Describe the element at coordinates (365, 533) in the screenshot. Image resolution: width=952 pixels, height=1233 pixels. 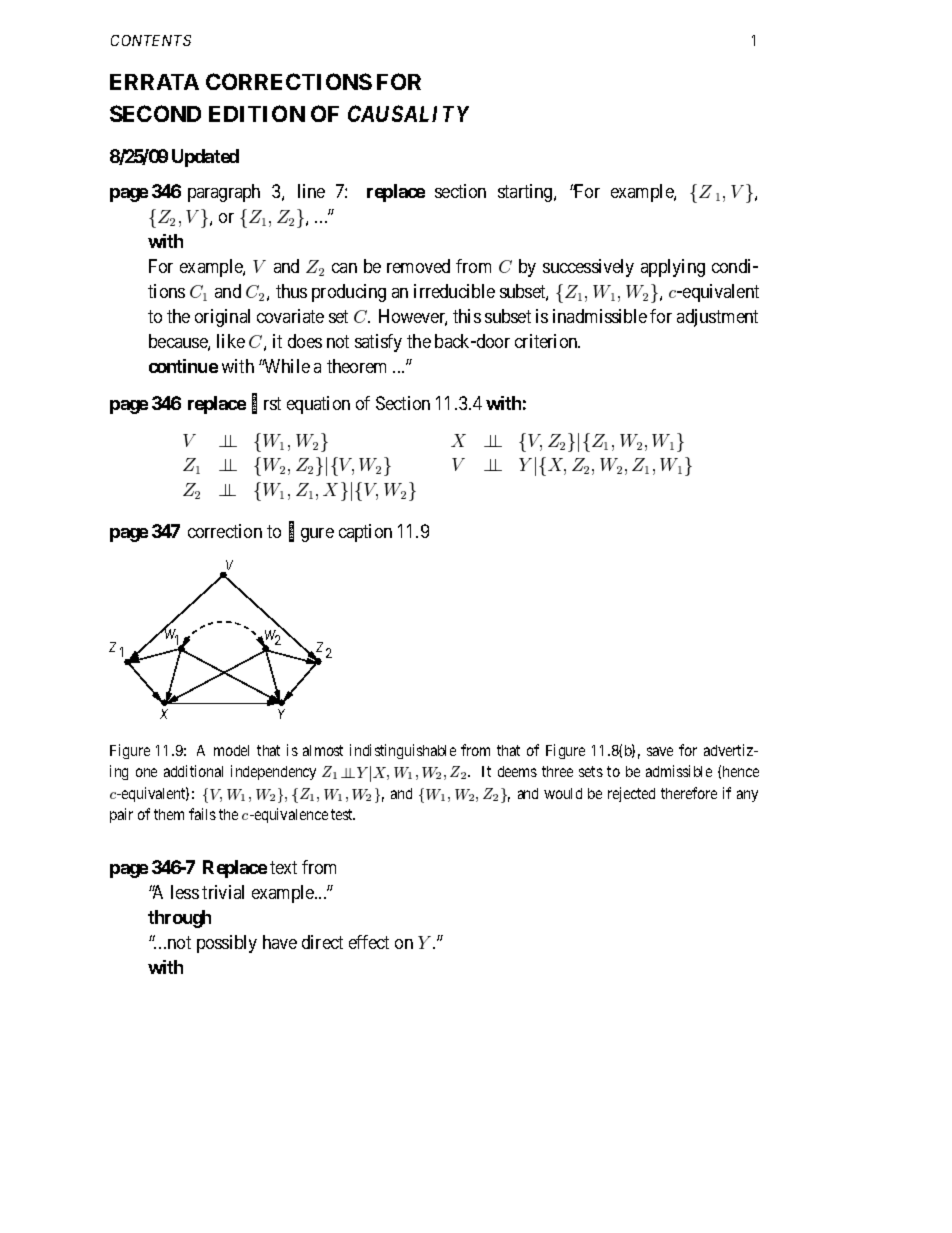
I see `caption` at that location.
